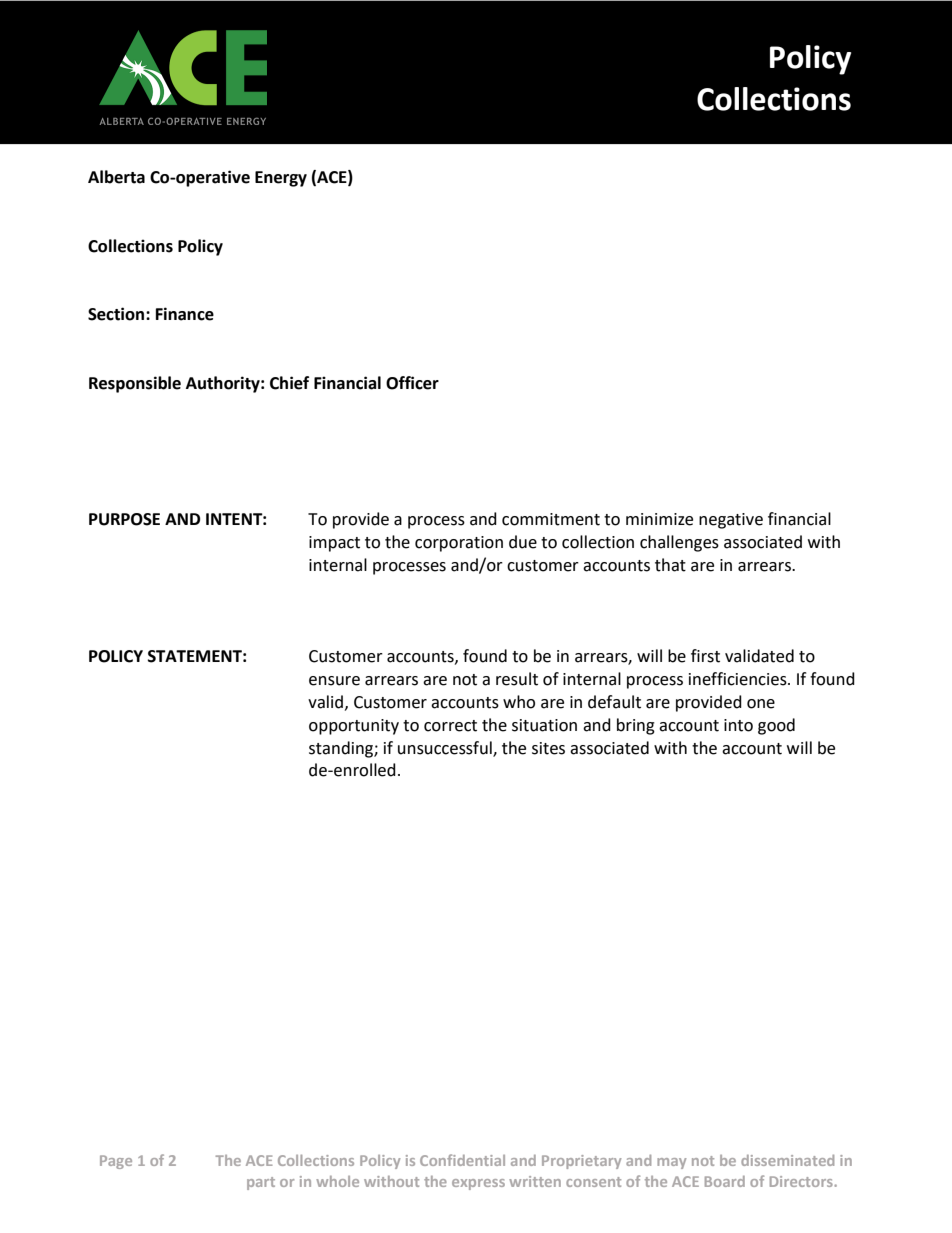  What do you see at coordinates (462, 1160) in the screenshot?
I see `Confidential` at bounding box center [462, 1160].
